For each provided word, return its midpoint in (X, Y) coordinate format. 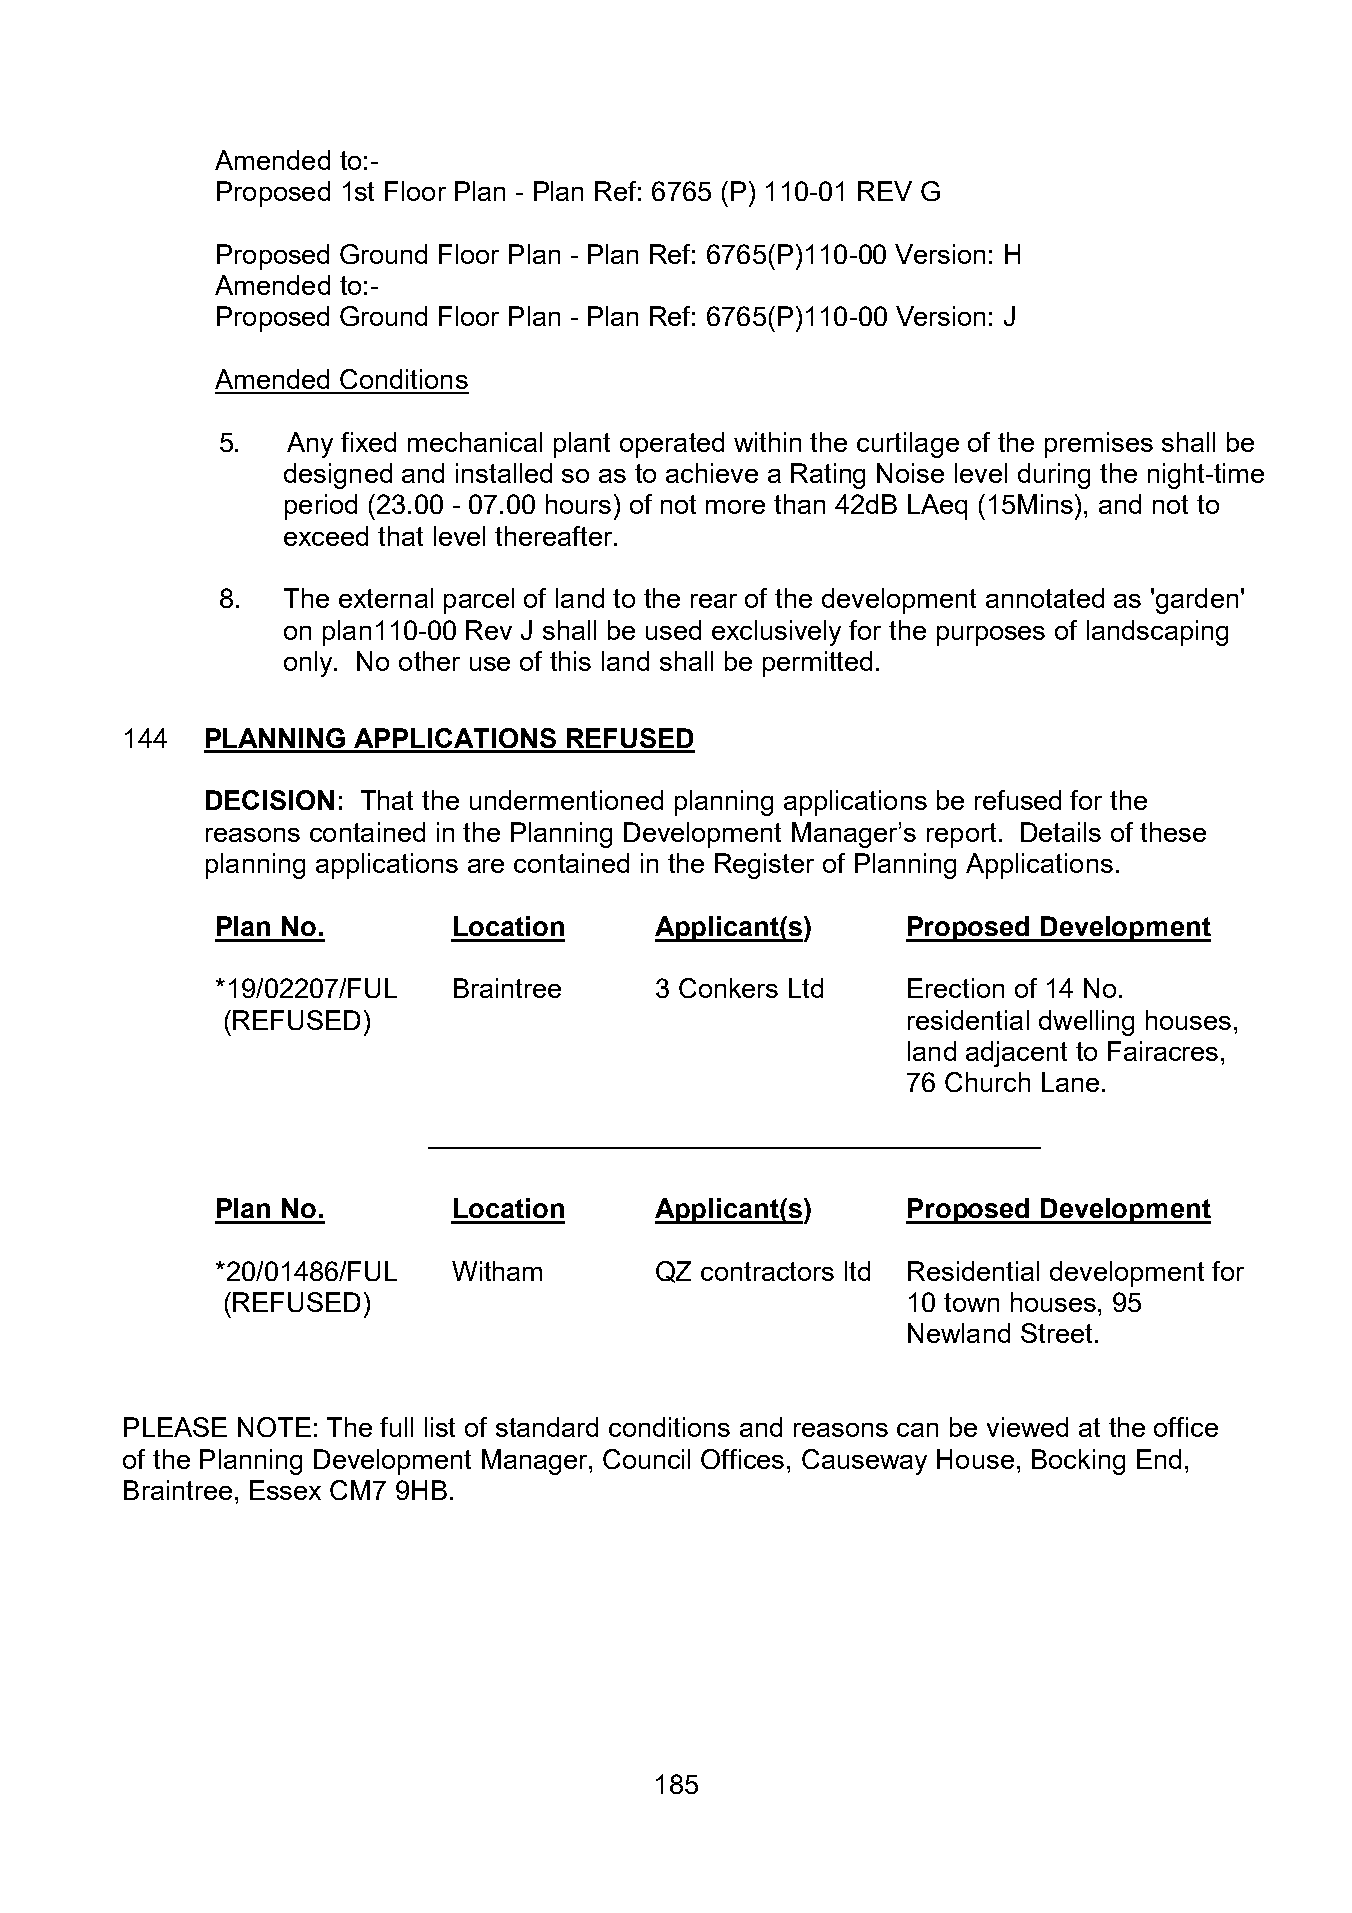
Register (764, 866)
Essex (285, 1490)
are (486, 866)
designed (338, 476)
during (1054, 476)
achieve (712, 473)
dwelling (1086, 1023)
